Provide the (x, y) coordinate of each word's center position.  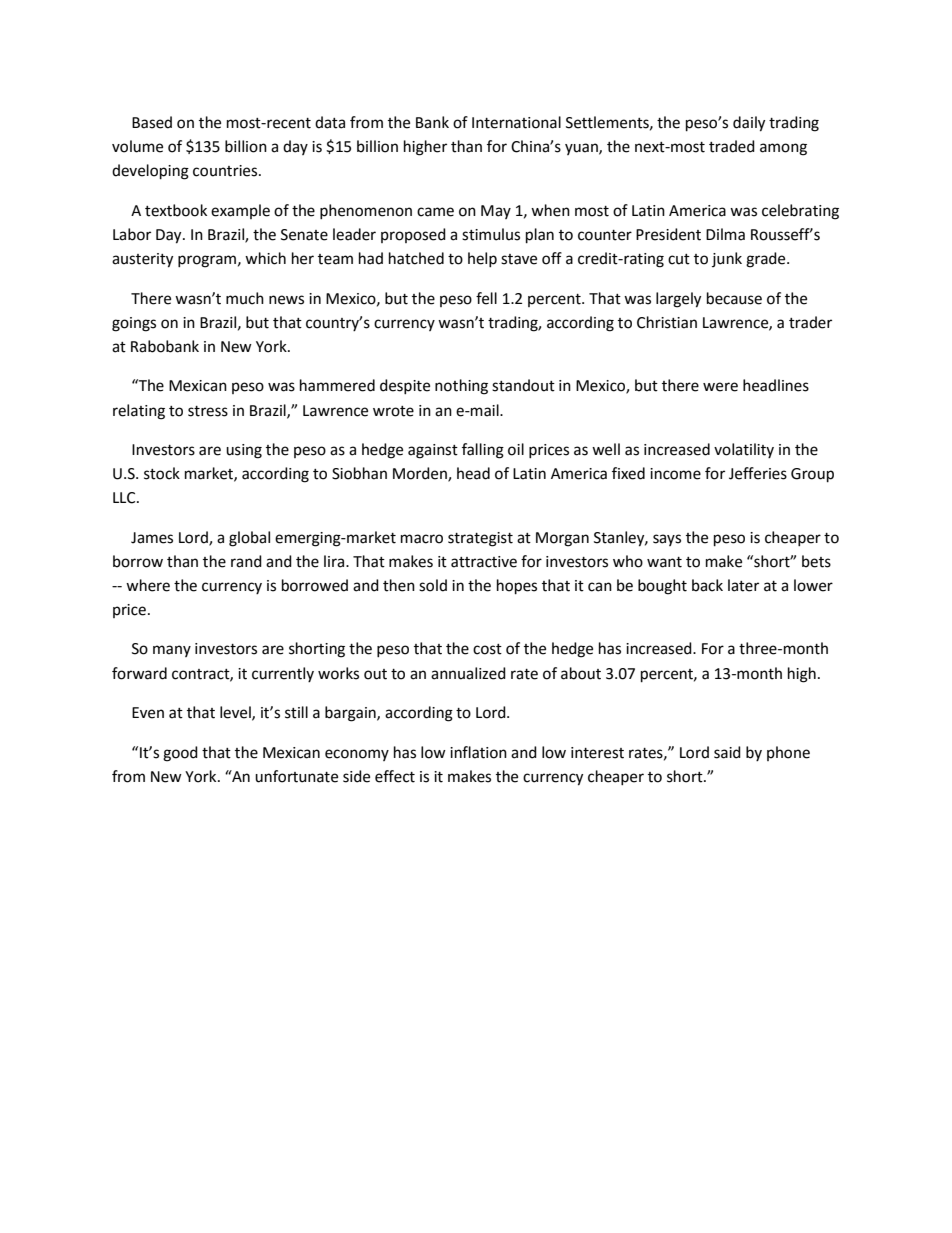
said (727, 752)
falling (483, 451)
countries (226, 171)
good (180, 754)
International (516, 122)
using (244, 451)
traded (732, 146)
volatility (744, 450)
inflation (478, 752)
